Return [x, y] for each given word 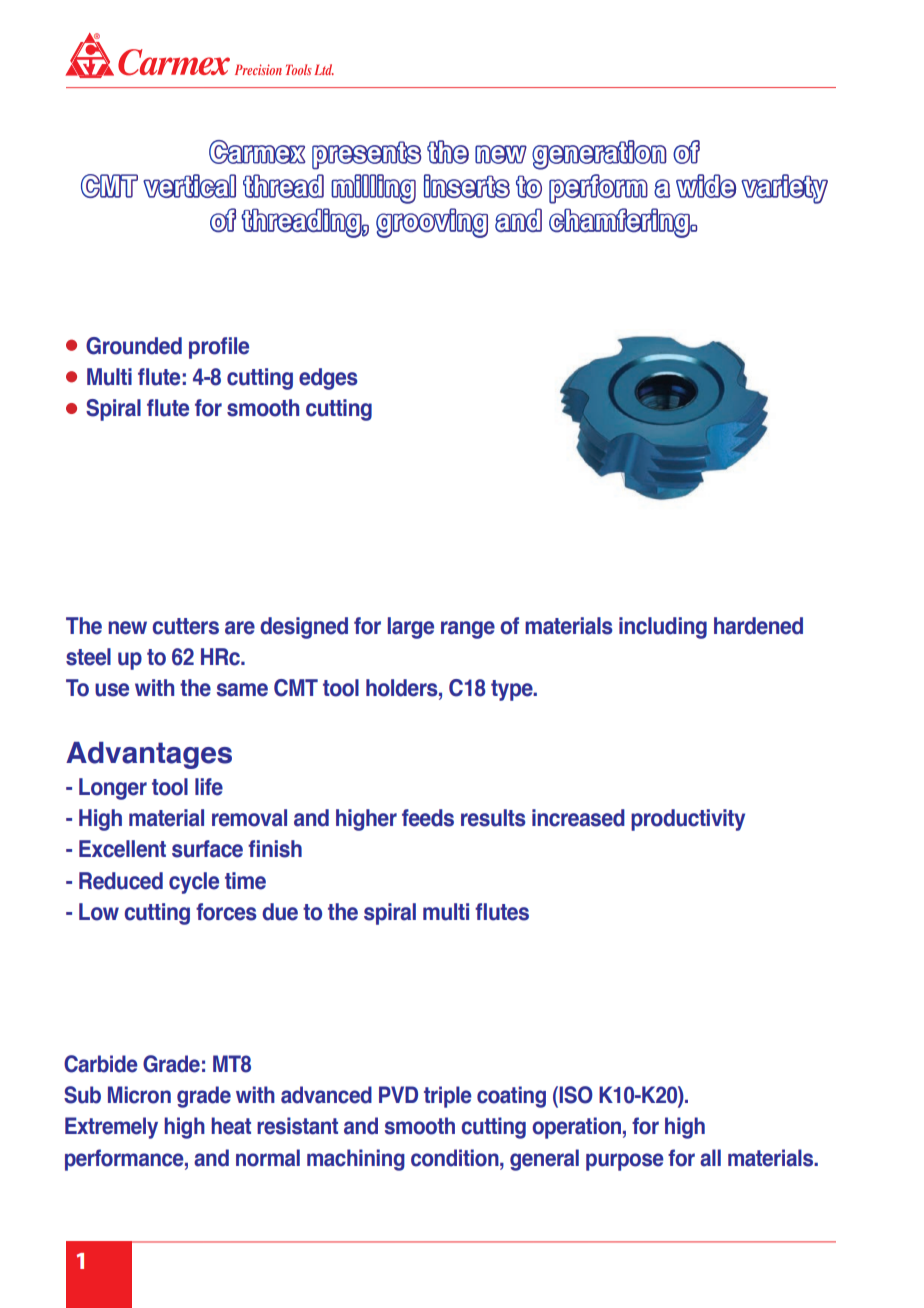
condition [456, 1158]
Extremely [111, 1128]
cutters [186, 626]
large [411, 628]
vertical [189, 186]
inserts [467, 186]
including [663, 628]
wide [706, 186]
